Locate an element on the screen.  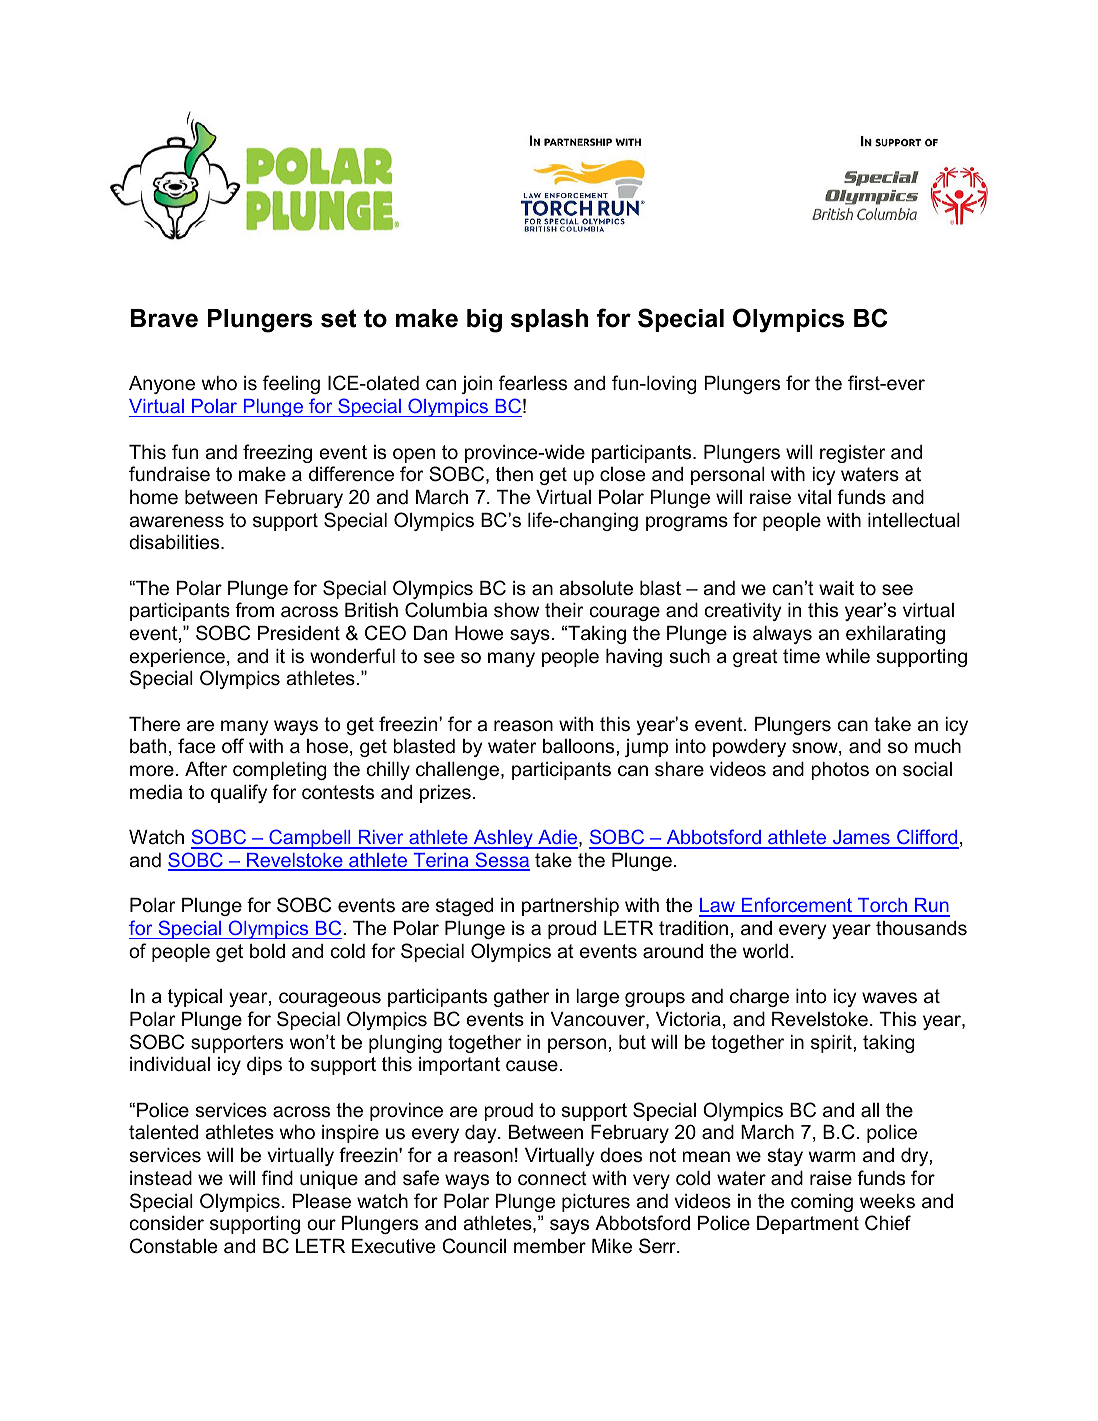
consider is located at coordinates (167, 1223).
